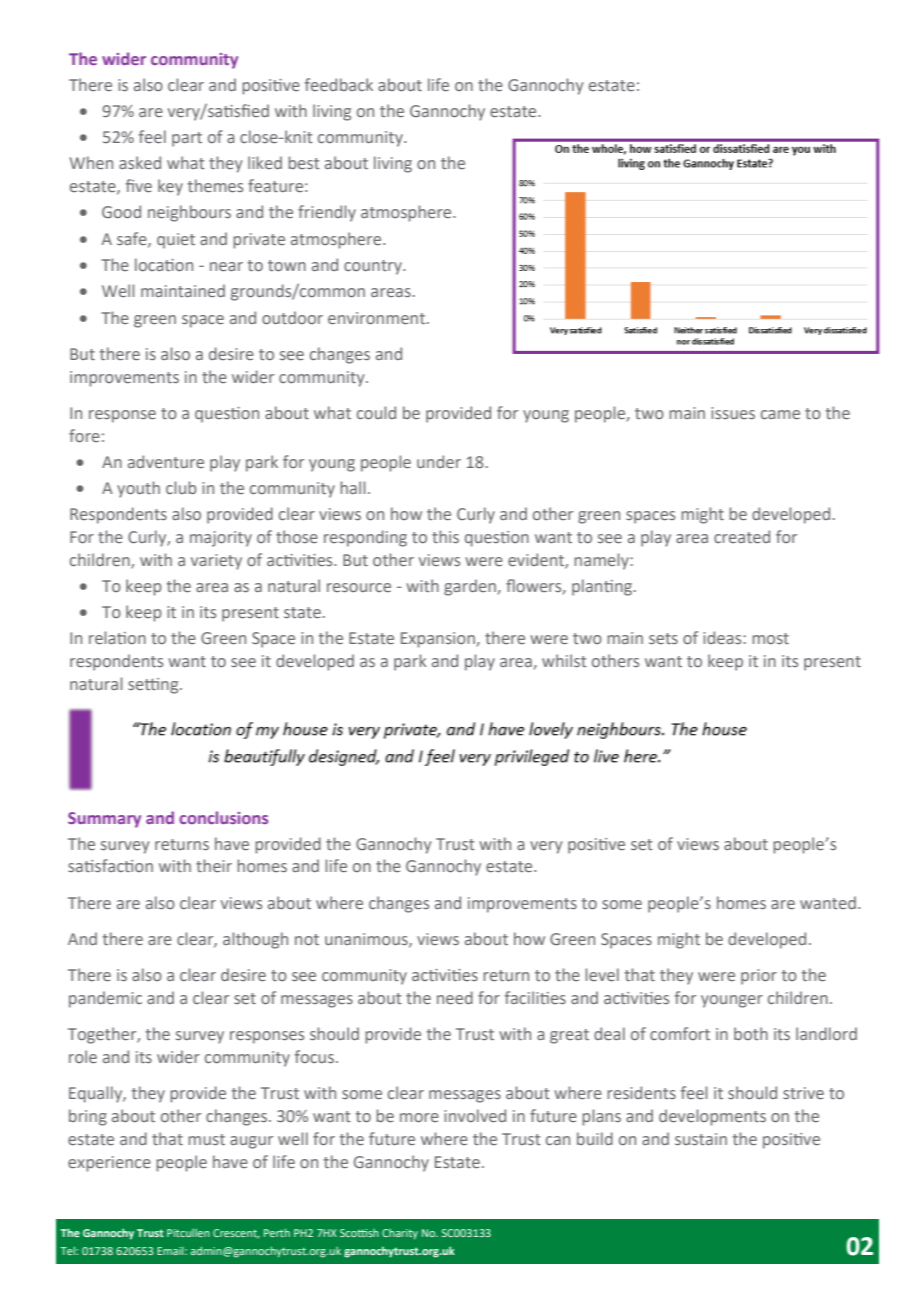 This screenshot has width=924, height=1308. Describe the element at coordinates (166, 461) in the screenshot. I see `adventure` at that location.
